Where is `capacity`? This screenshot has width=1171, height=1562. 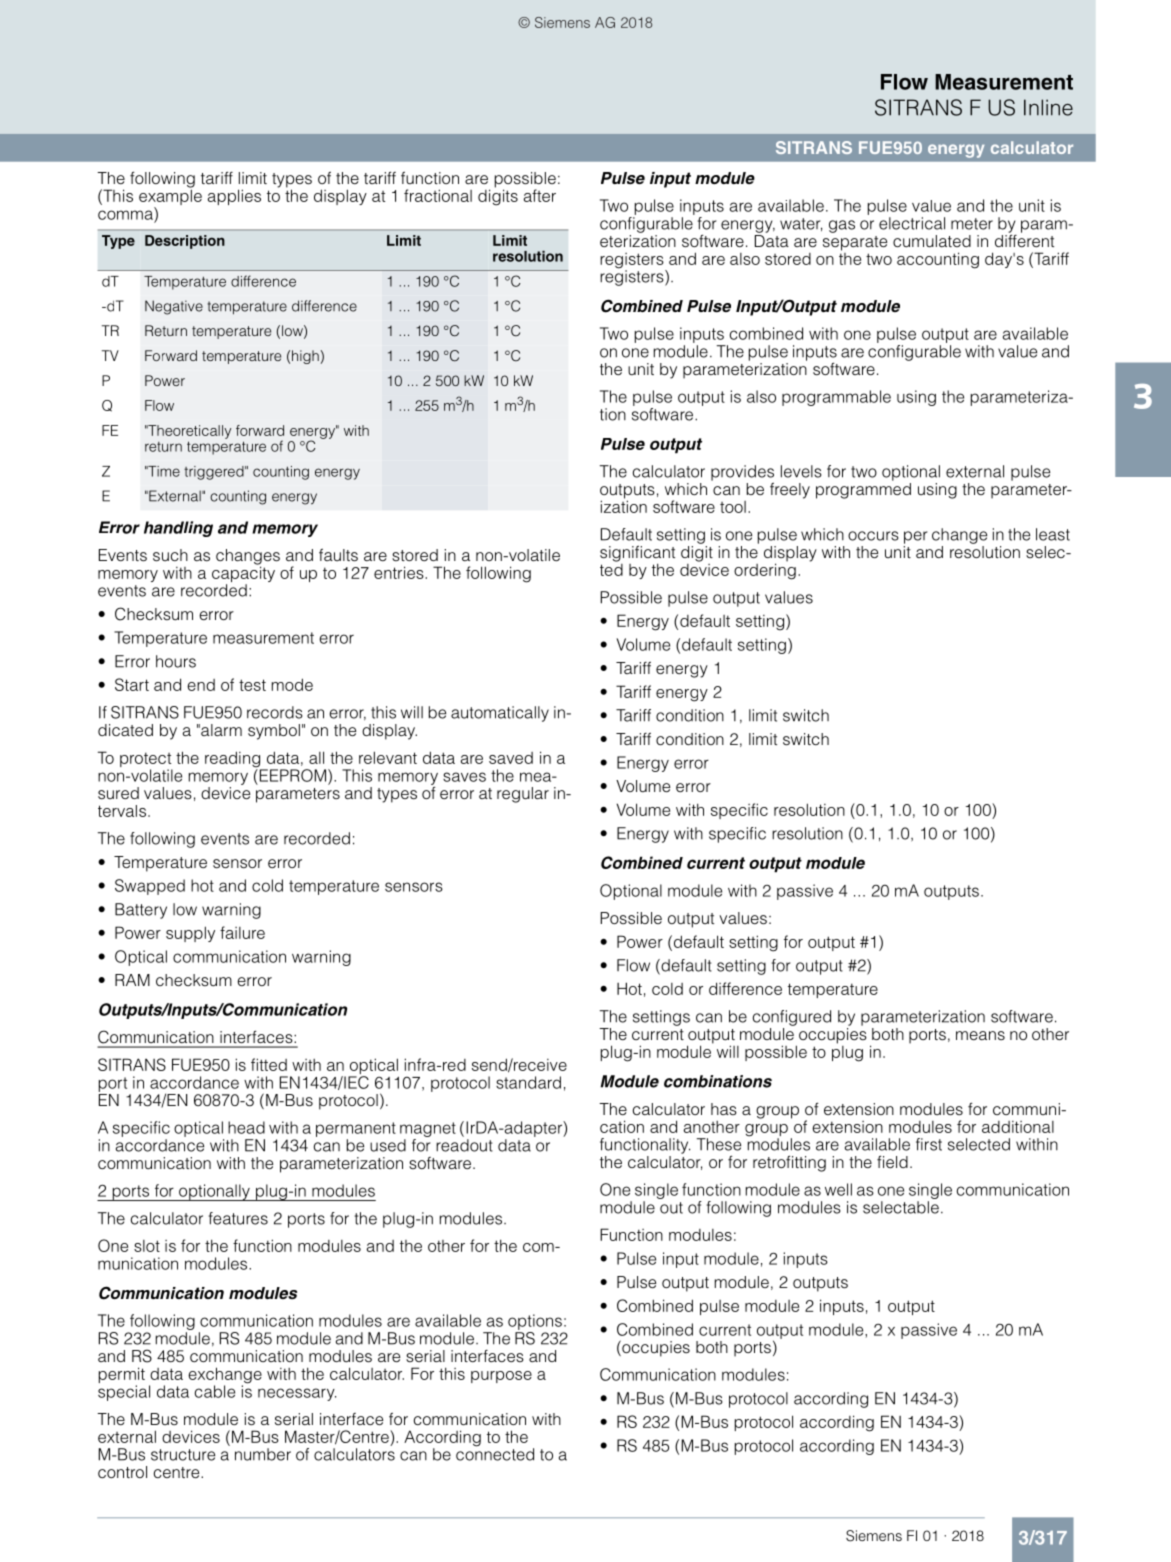
capacity is located at coordinates (243, 573).
